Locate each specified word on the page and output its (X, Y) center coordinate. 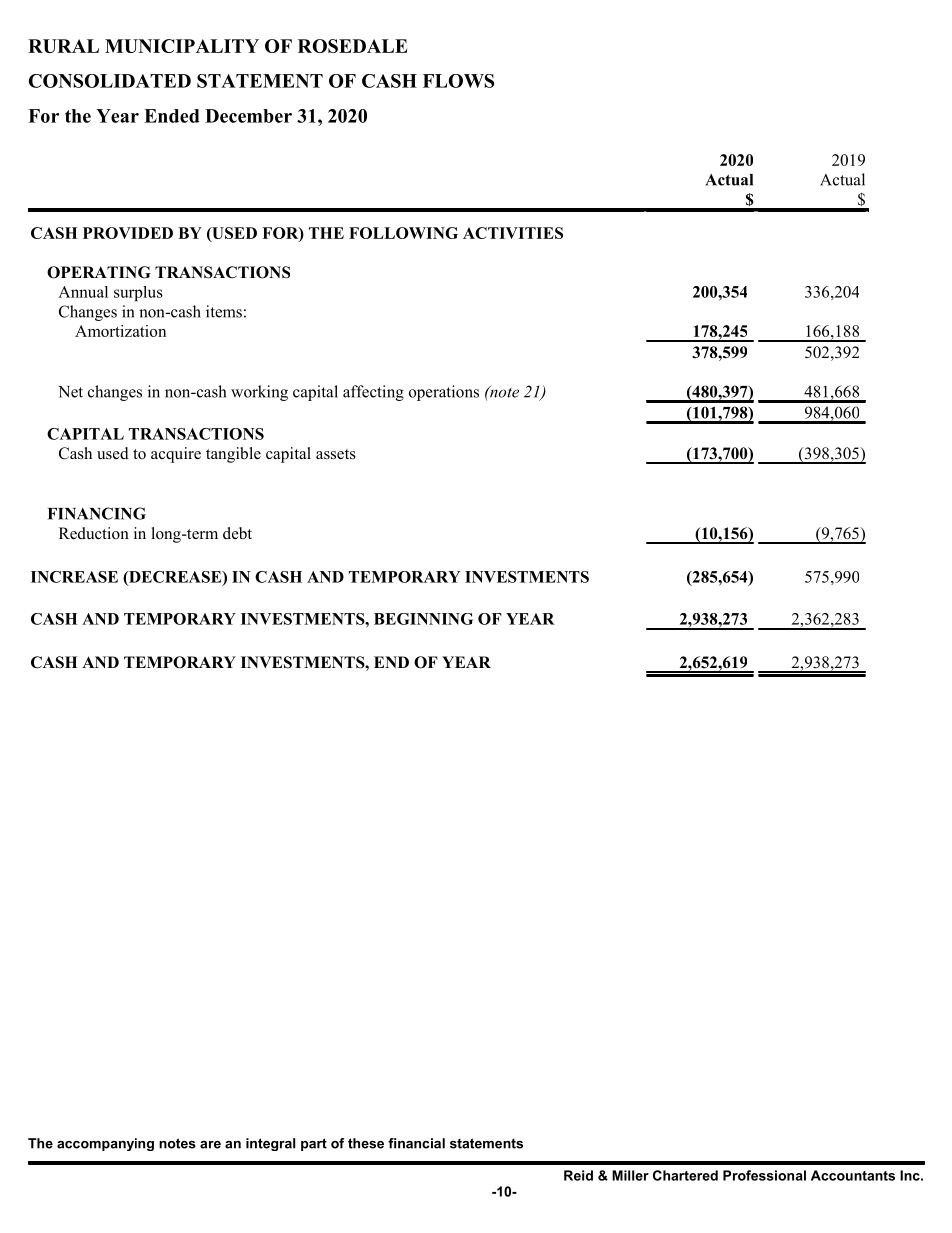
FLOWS (458, 81)
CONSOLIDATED (110, 81)
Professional (764, 1175)
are (210, 1145)
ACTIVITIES (513, 233)
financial (416, 1143)
